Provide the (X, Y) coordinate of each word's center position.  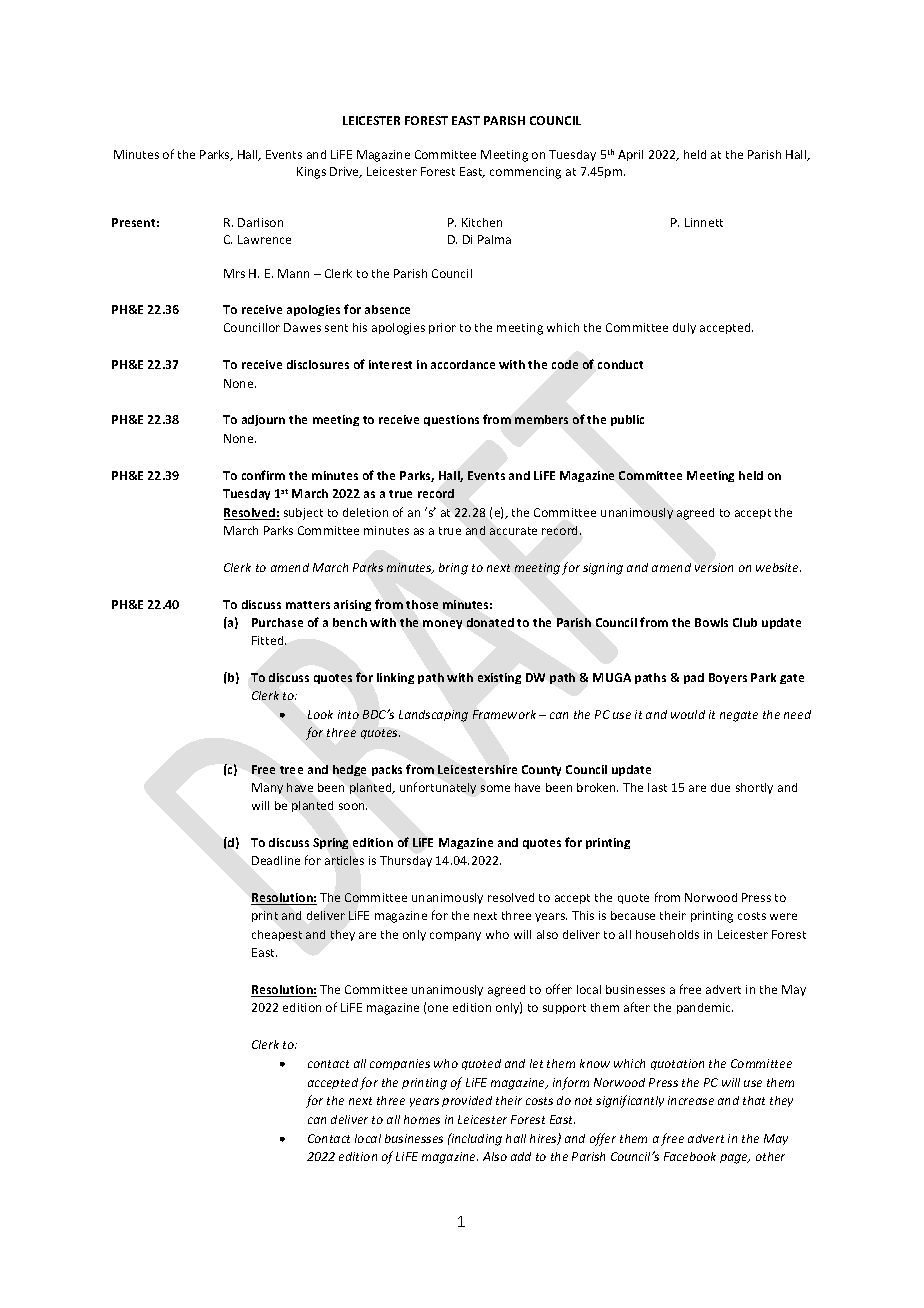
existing (499, 678)
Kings (311, 173)
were (783, 916)
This (583, 915)
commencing (525, 173)
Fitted (269, 640)
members (541, 419)
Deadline (276, 860)
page (735, 1159)
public (627, 420)
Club (745, 622)
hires (544, 1139)
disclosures (318, 364)
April (630, 155)
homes (422, 1119)
